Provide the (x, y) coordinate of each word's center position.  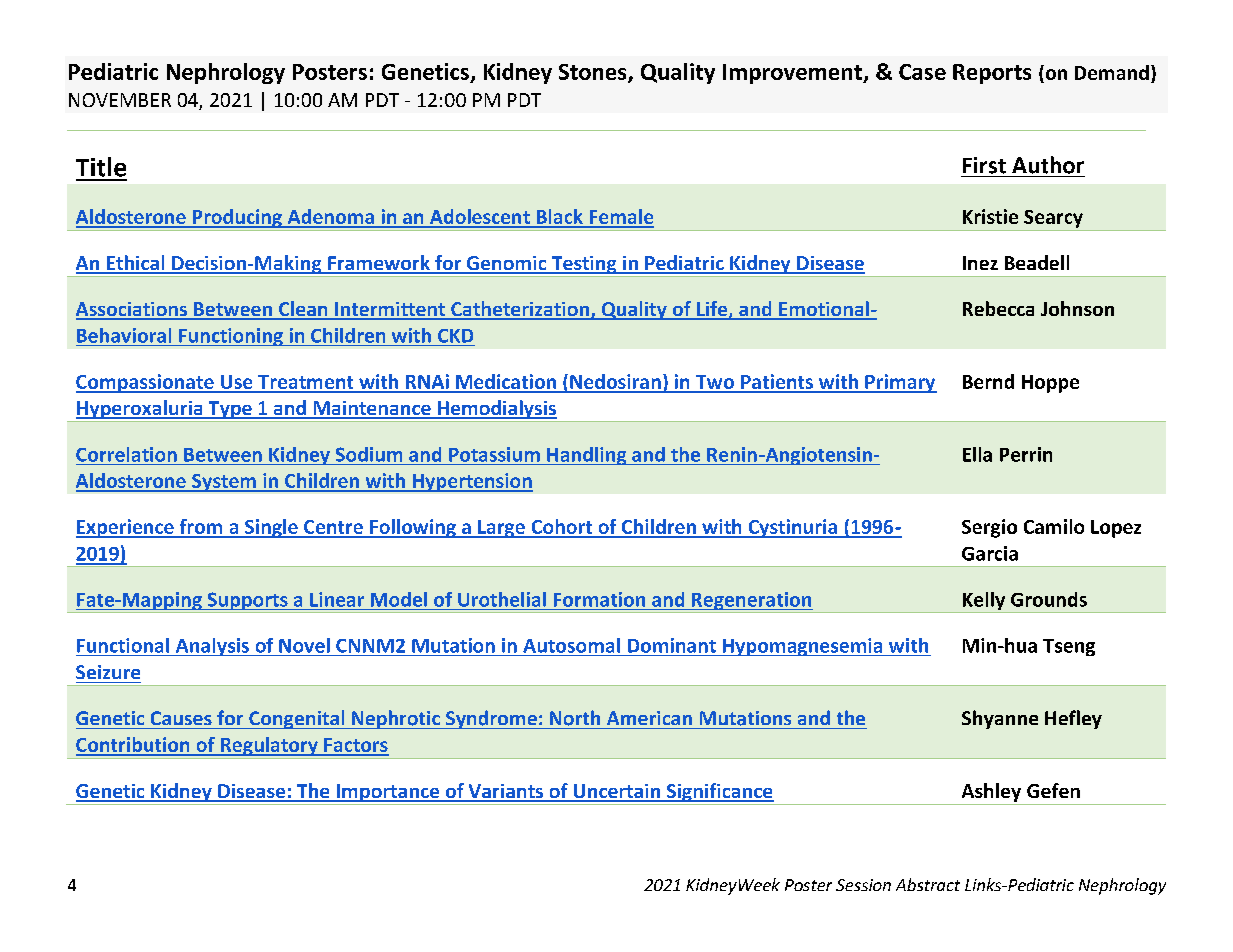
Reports (992, 74)
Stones (594, 73)
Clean (303, 310)
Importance (388, 793)
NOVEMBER (120, 100)
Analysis (212, 647)
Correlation (126, 454)
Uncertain (617, 792)
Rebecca (998, 308)
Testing (584, 265)
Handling (587, 456)
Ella (977, 454)
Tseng (1069, 647)
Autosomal (571, 645)
